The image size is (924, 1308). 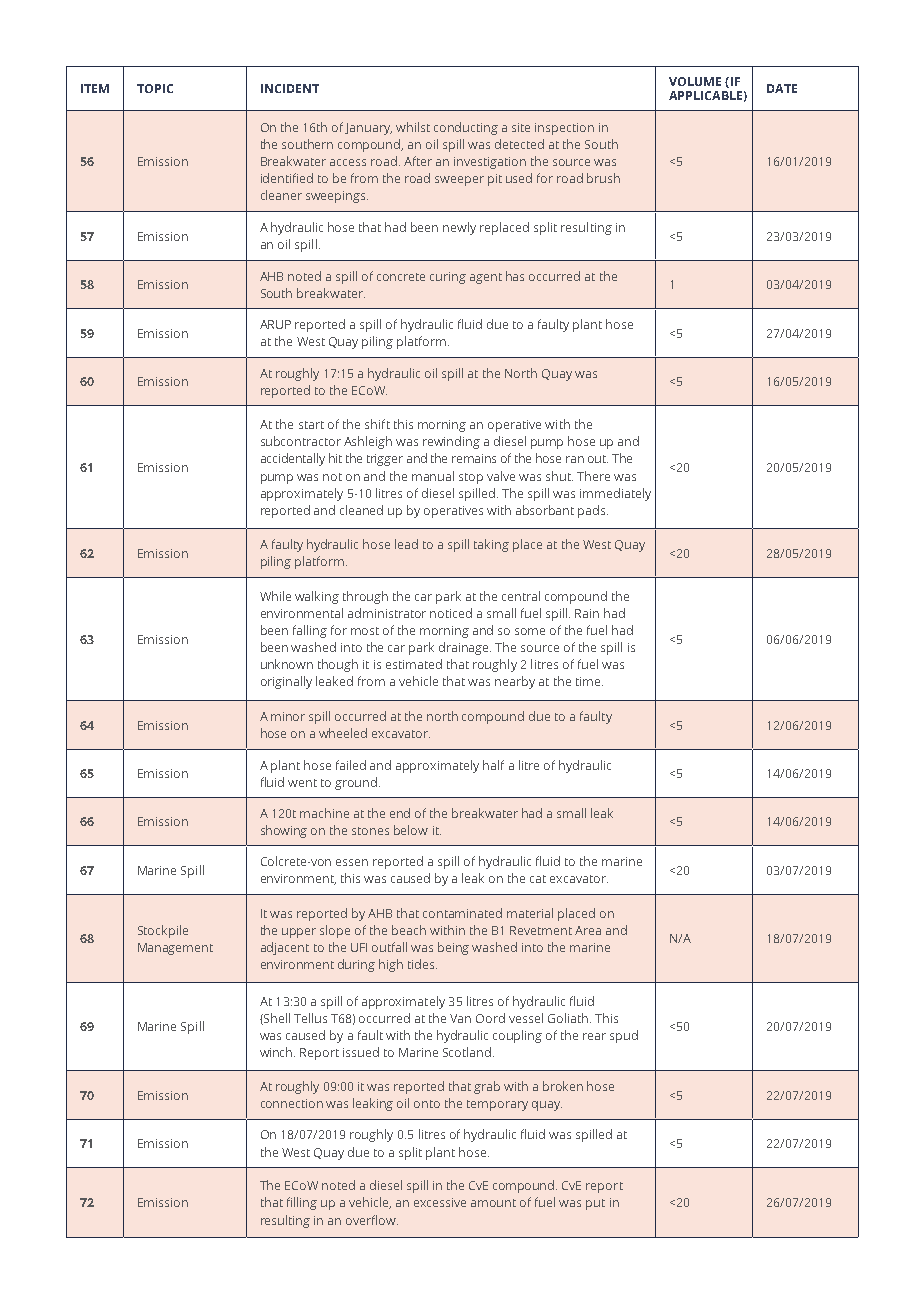 I want to click on whilst, so click(x=413, y=127).
